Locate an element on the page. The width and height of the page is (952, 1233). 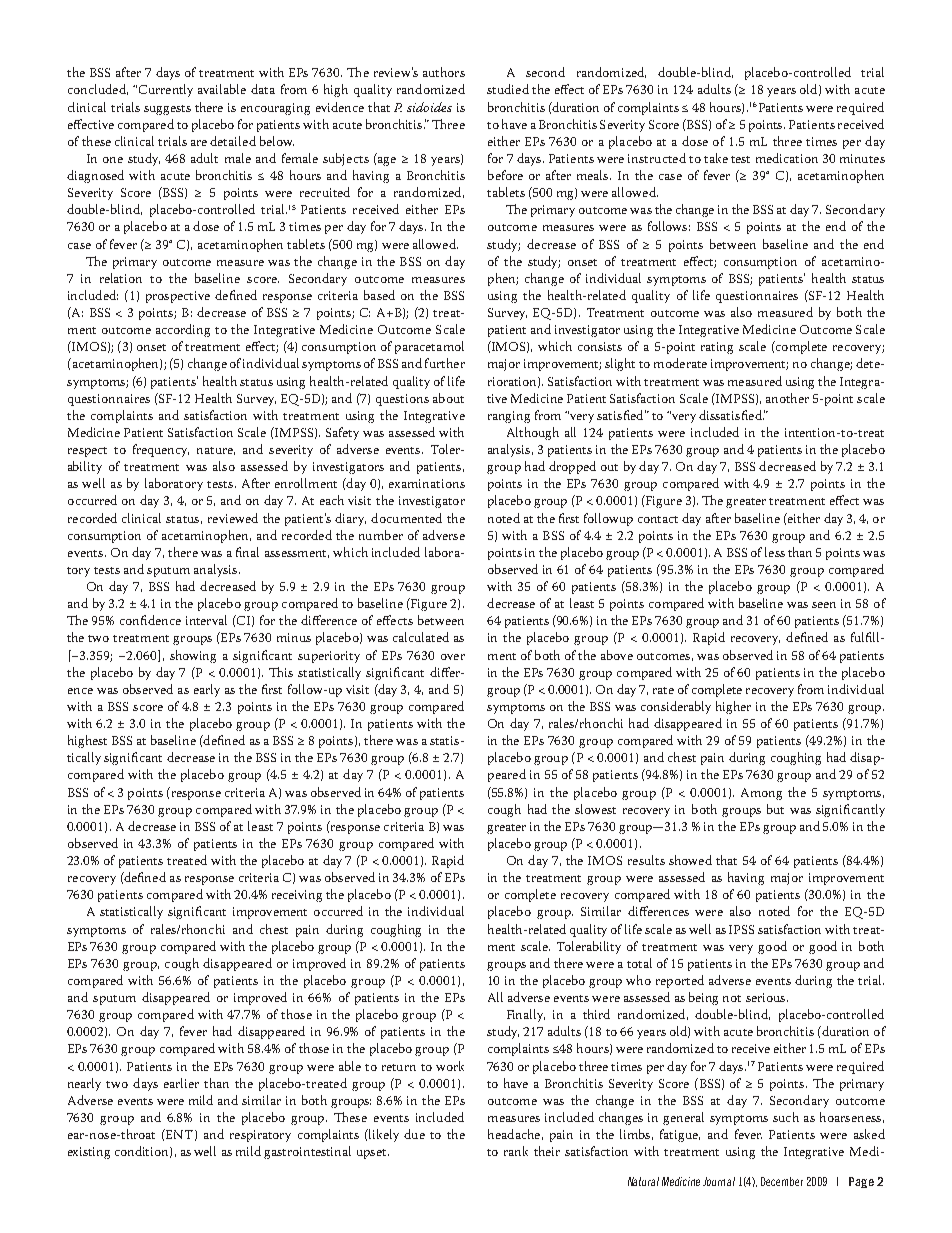
studied is located at coordinates (508, 89).
